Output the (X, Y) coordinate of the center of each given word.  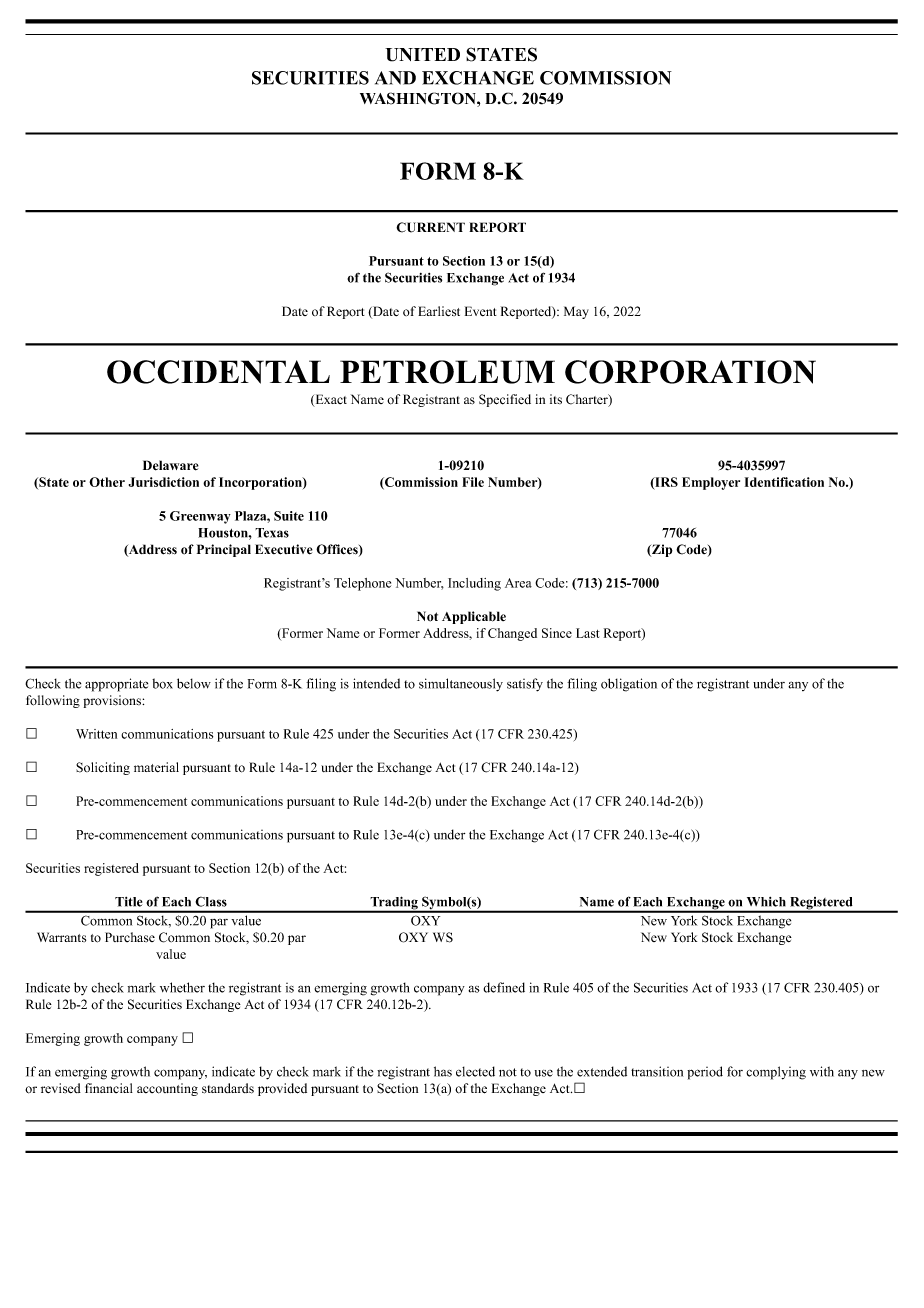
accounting (167, 1089)
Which (766, 902)
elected (475, 1071)
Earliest (439, 311)
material (156, 767)
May (576, 312)
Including (474, 584)
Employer (711, 483)
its (556, 399)
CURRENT (430, 227)
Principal (224, 550)
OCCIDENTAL (218, 372)
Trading (394, 904)
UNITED (422, 55)
